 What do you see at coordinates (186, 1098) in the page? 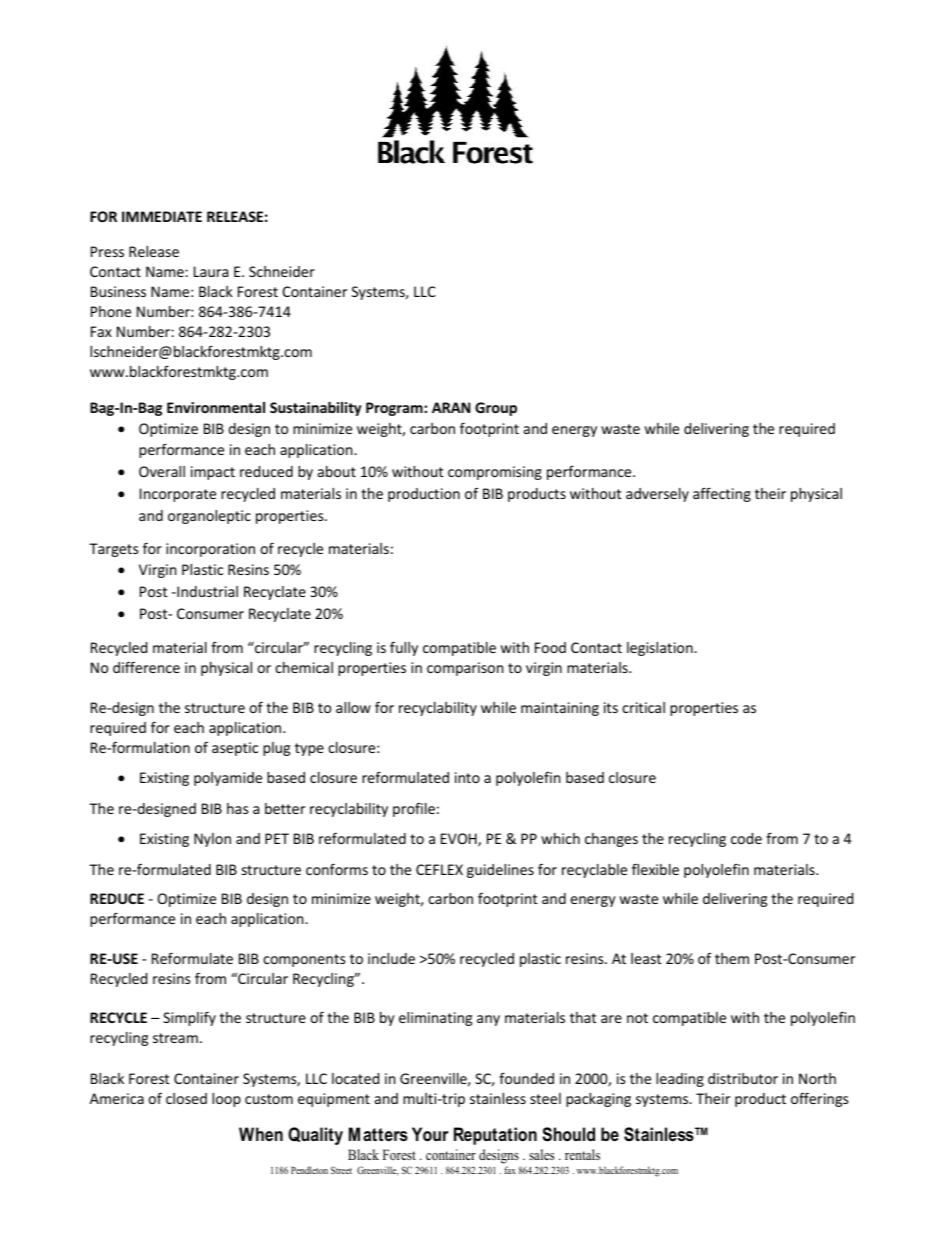
I see `closed` at bounding box center [186, 1098].
